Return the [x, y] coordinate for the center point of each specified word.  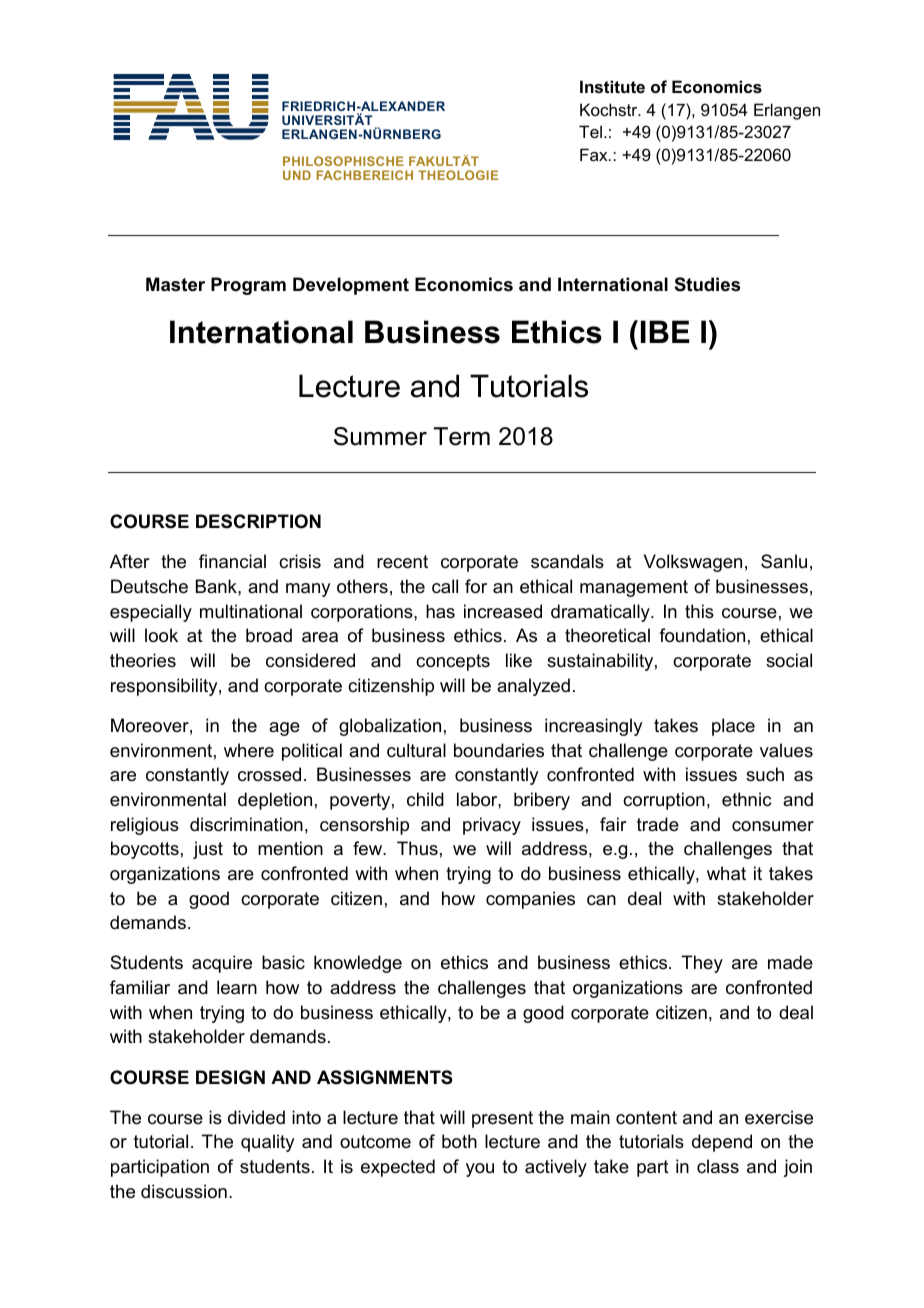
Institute [612, 86]
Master [175, 284]
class [718, 1166]
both [459, 1141]
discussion [184, 1191]
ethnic [746, 799]
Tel [590, 131]
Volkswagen [693, 563]
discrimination [246, 824]
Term [462, 436]
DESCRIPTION [258, 521]
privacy [492, 826]
